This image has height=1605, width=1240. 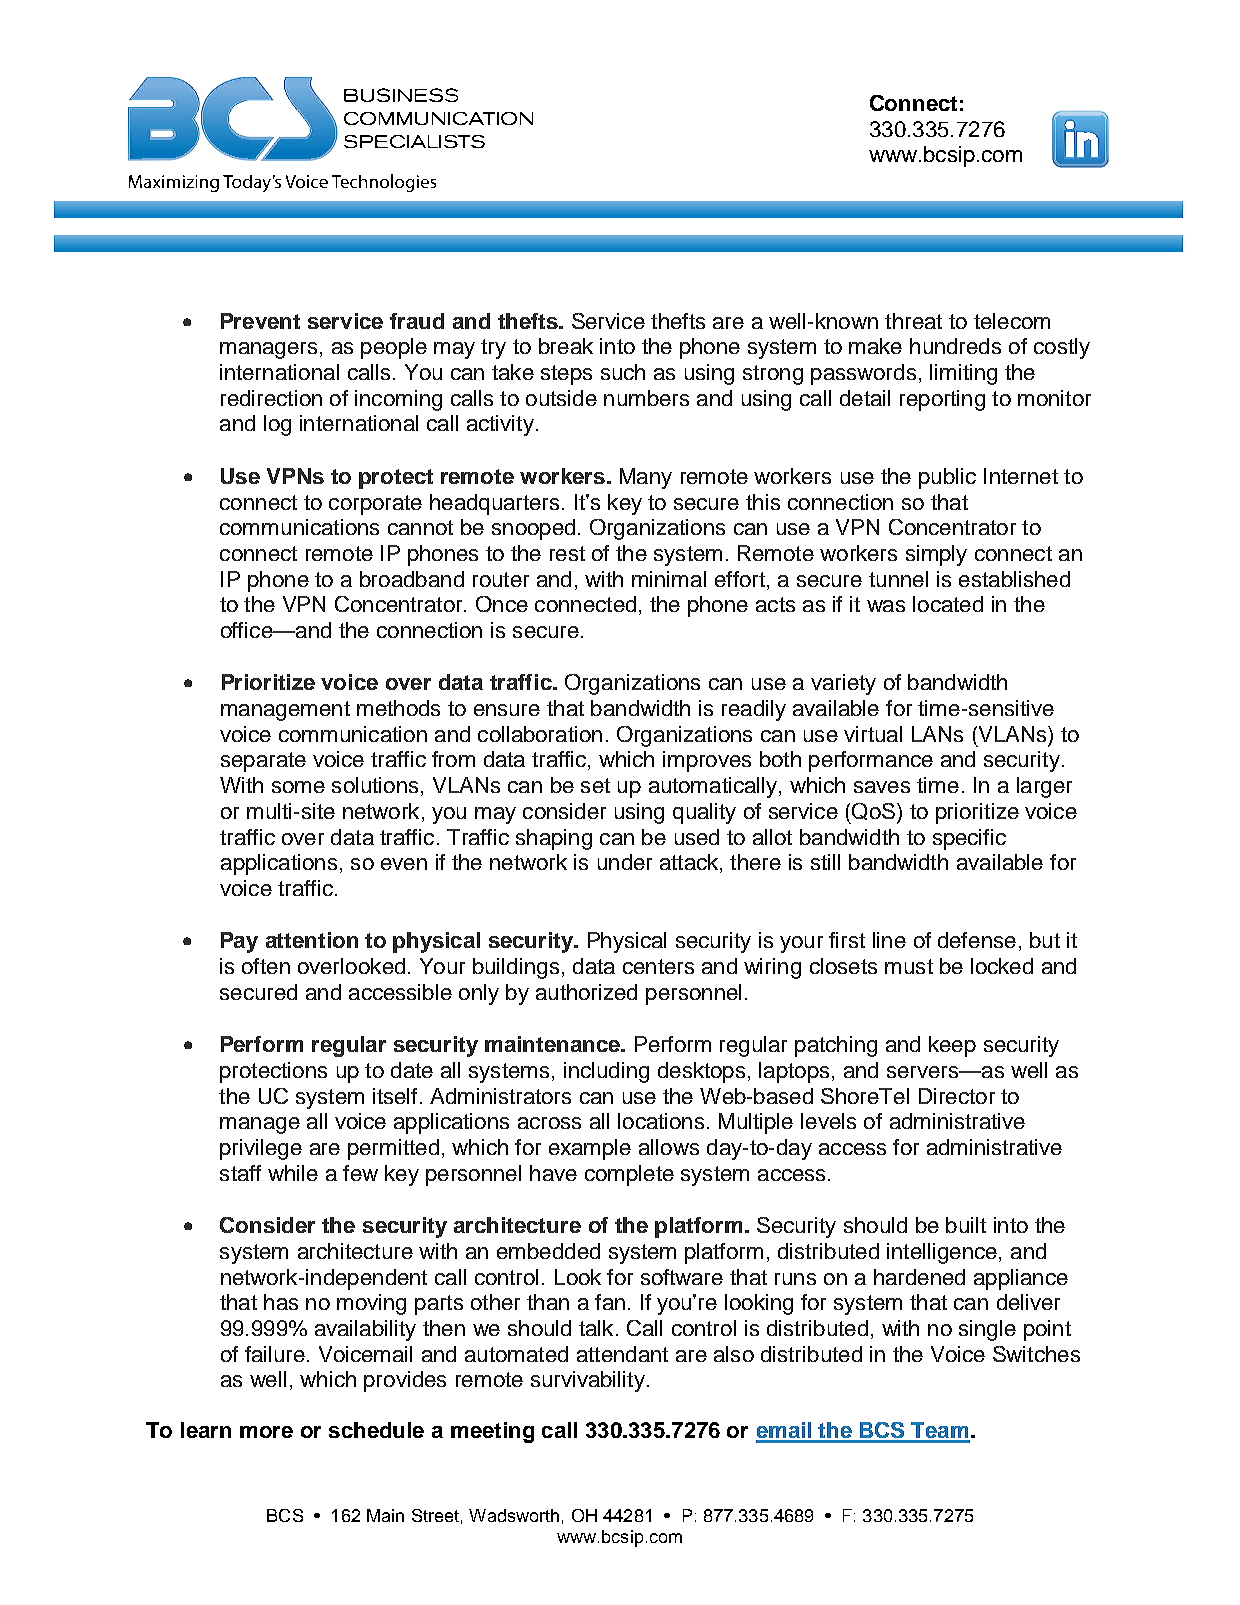 I want to click on redirection, so click(x=271, y=398).
